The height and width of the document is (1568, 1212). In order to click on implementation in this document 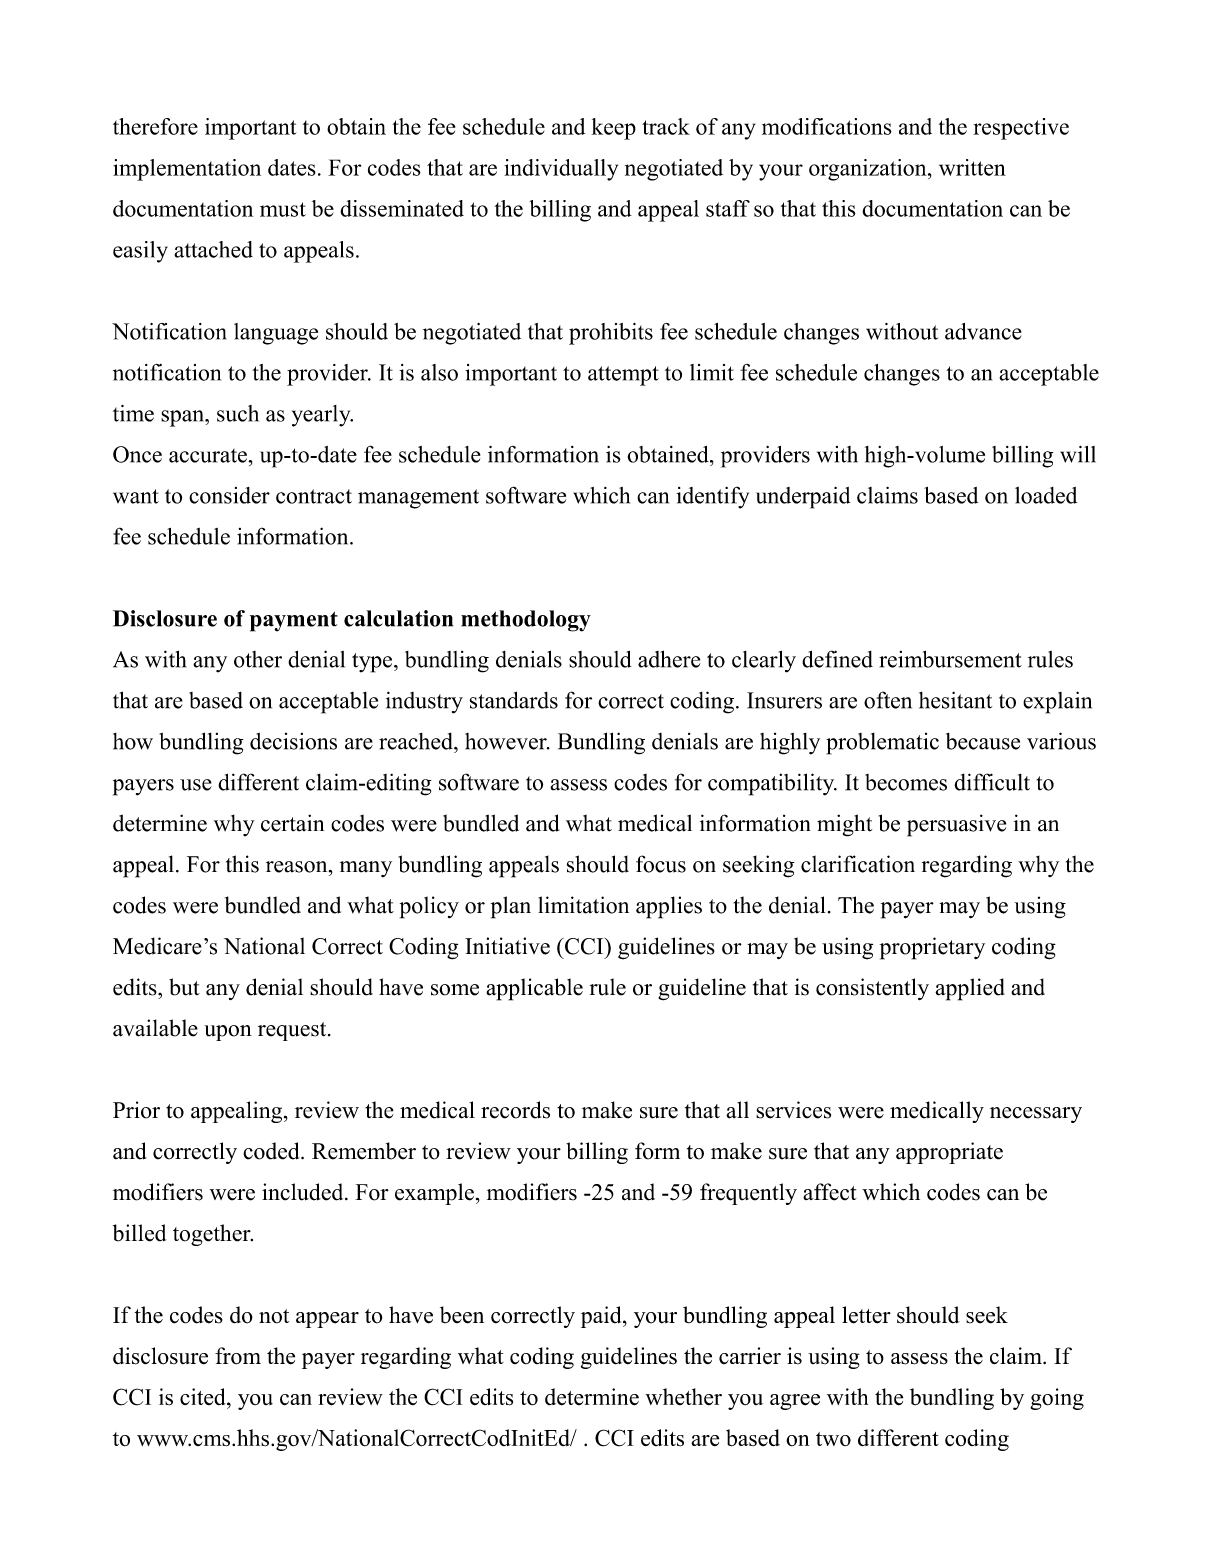, I will do `click(187, 170)`.
